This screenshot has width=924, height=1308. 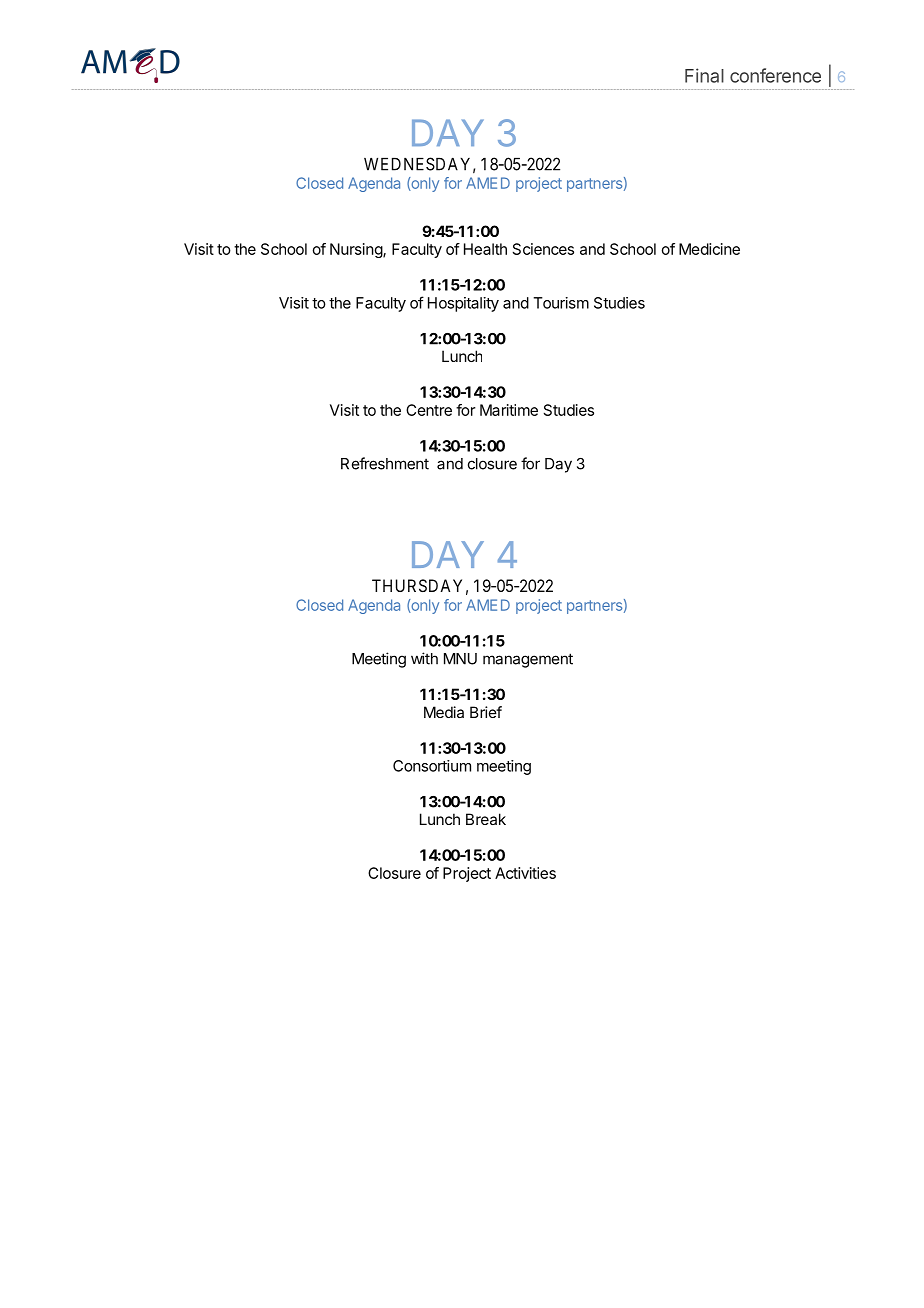 I want to click on Centre, so click(x=429, y=410).
